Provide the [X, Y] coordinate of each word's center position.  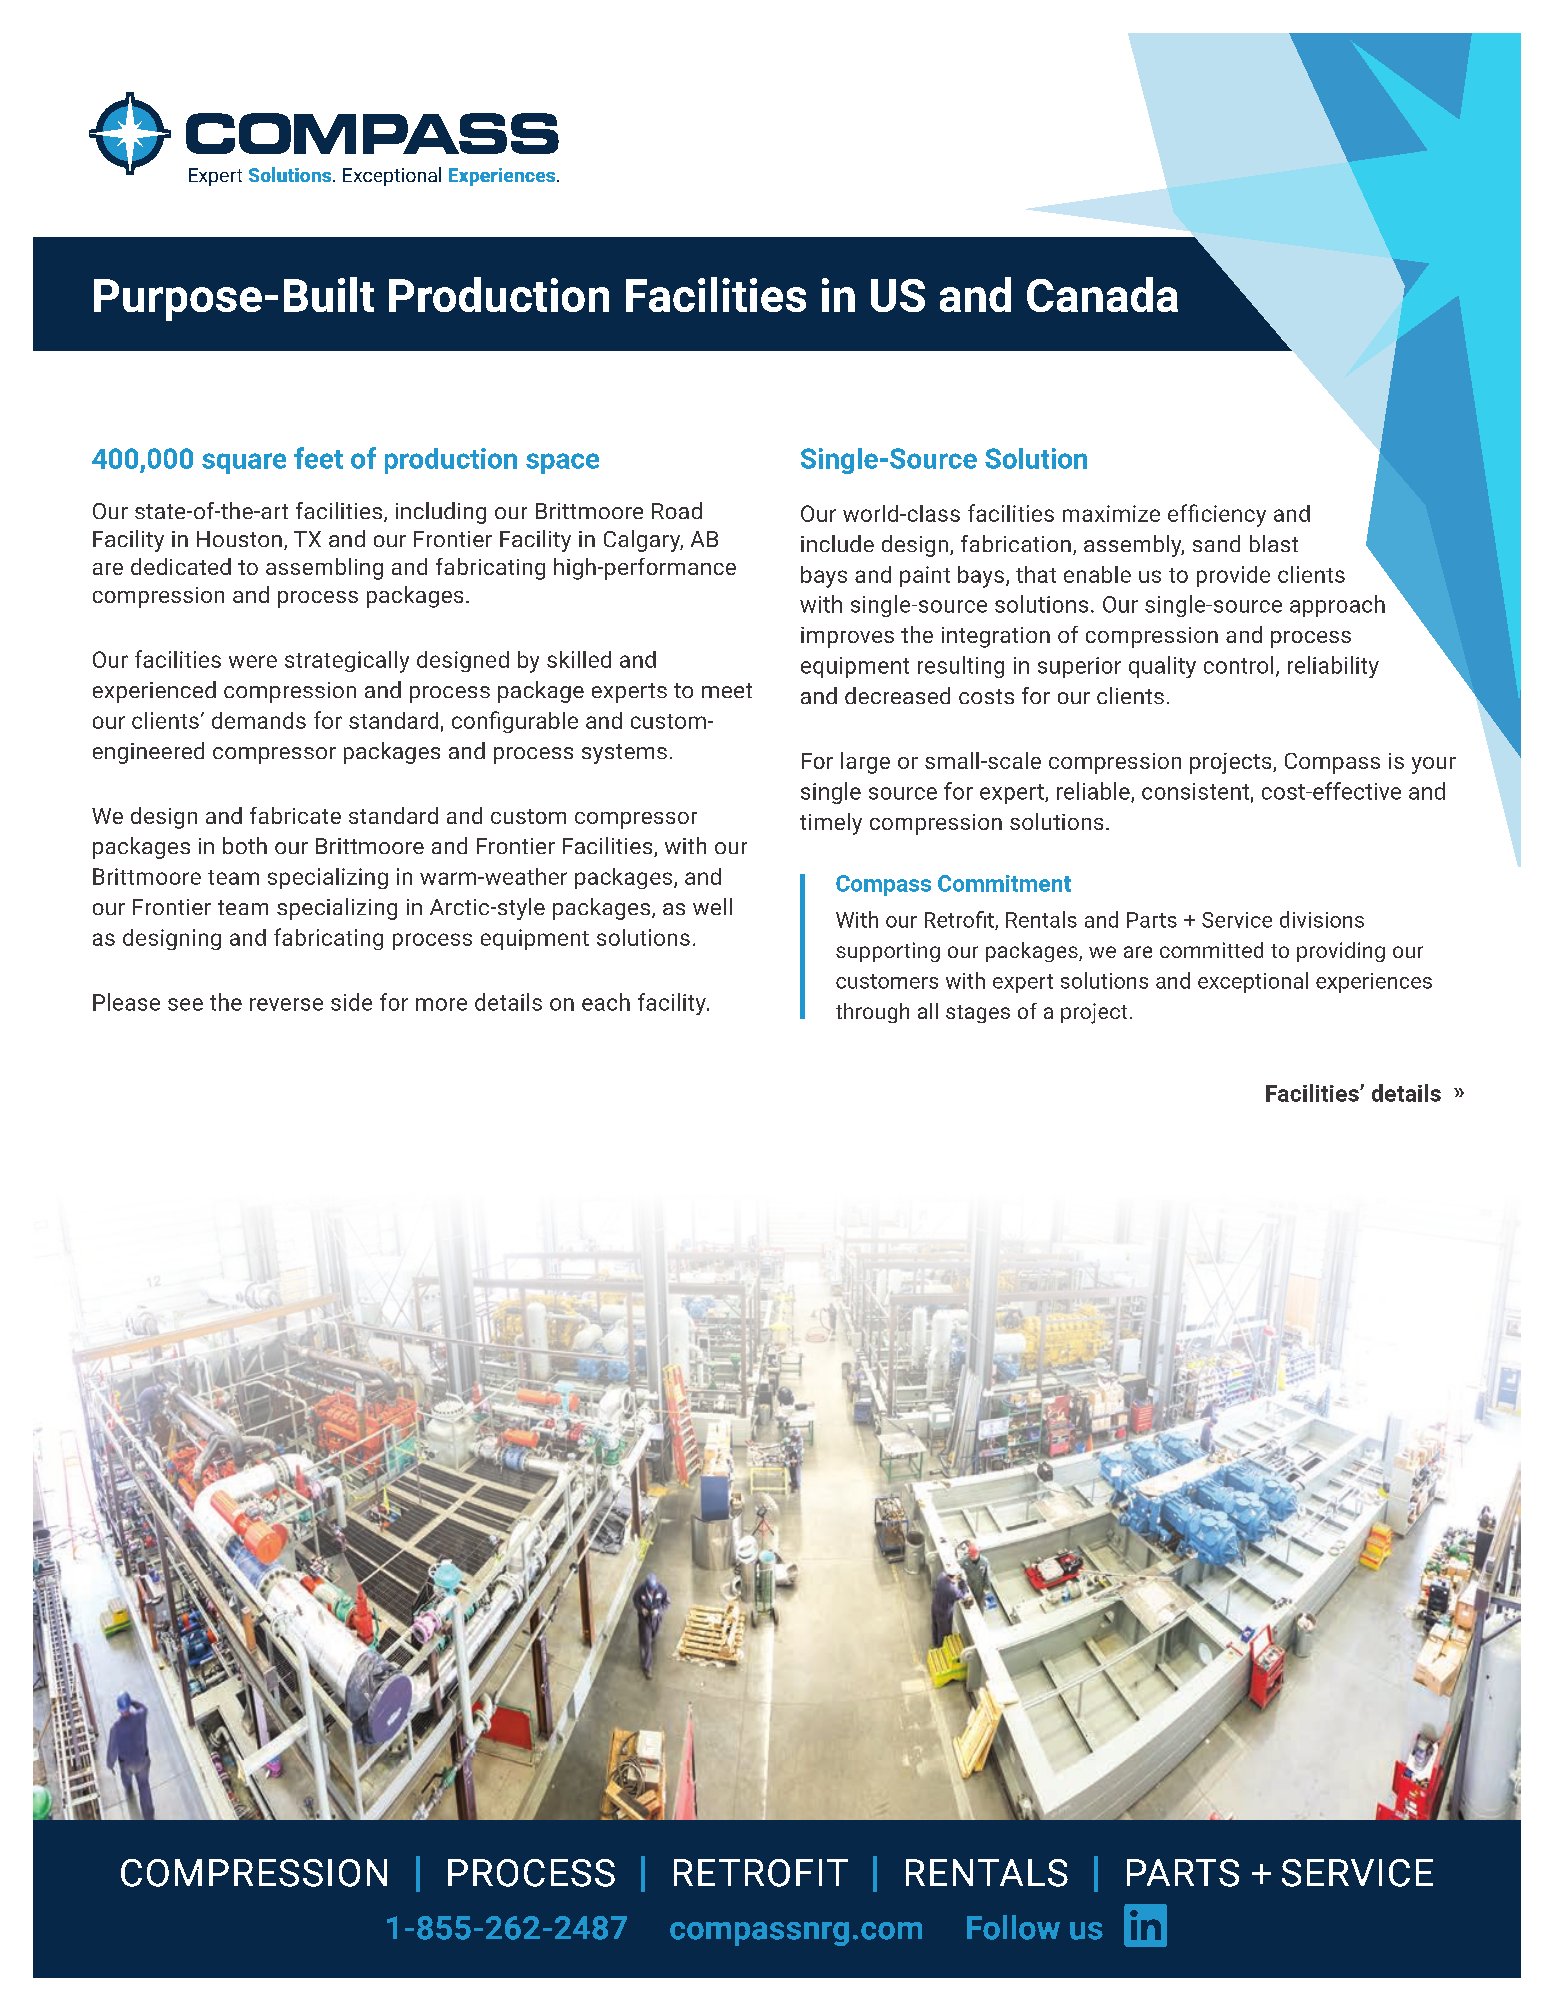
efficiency [1217, 515]
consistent [1195, 791]
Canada [1102, 294]
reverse [286, 1004]
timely [831, 824]
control [1238, 665]
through [872, 1013]
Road [677, 510]
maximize [1111, 513]
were [253, 661]
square [244, 463]
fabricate [295, 815]
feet [318, 458]
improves [847, 637]
